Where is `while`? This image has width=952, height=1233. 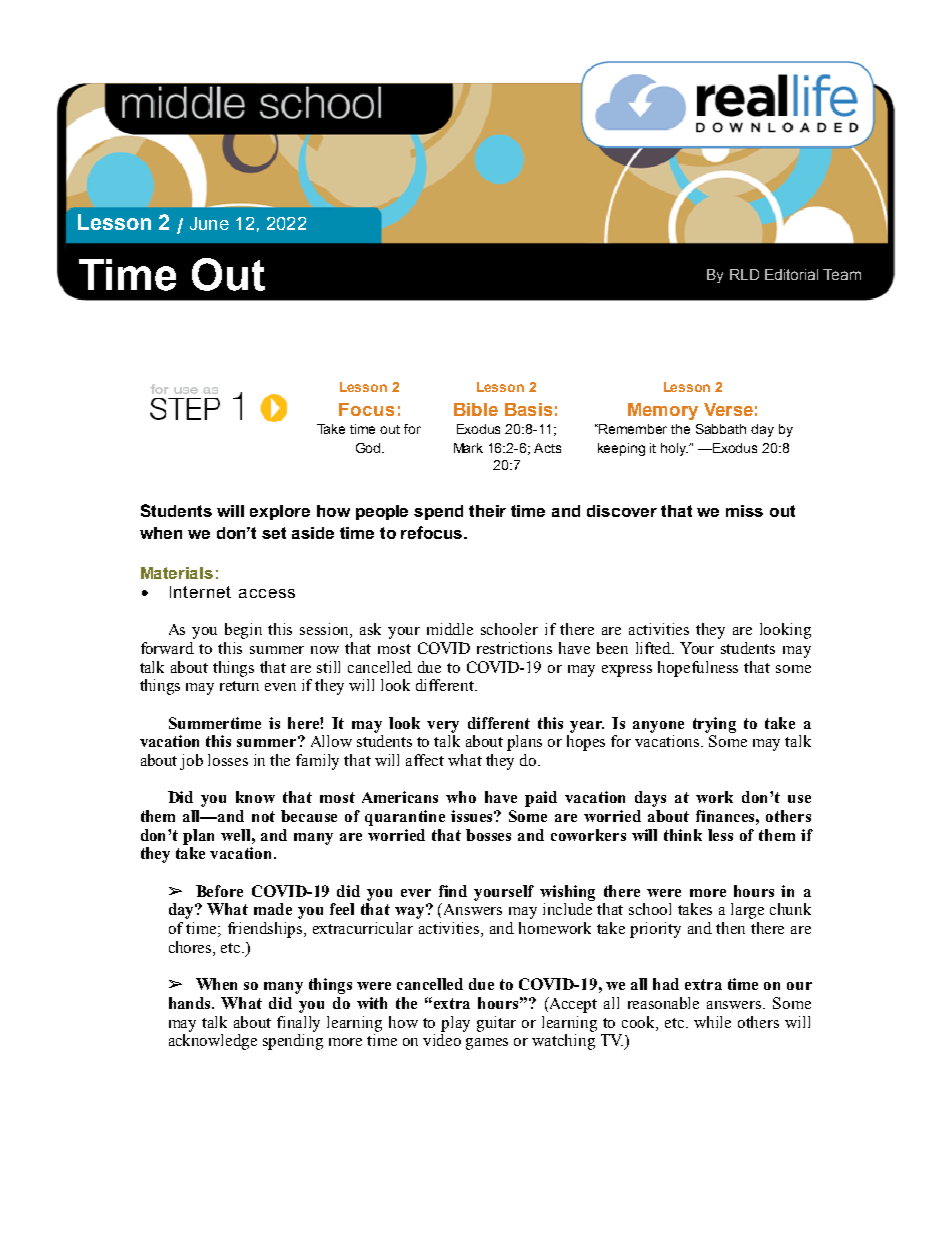 while is located at coordinates (712, 1022).
